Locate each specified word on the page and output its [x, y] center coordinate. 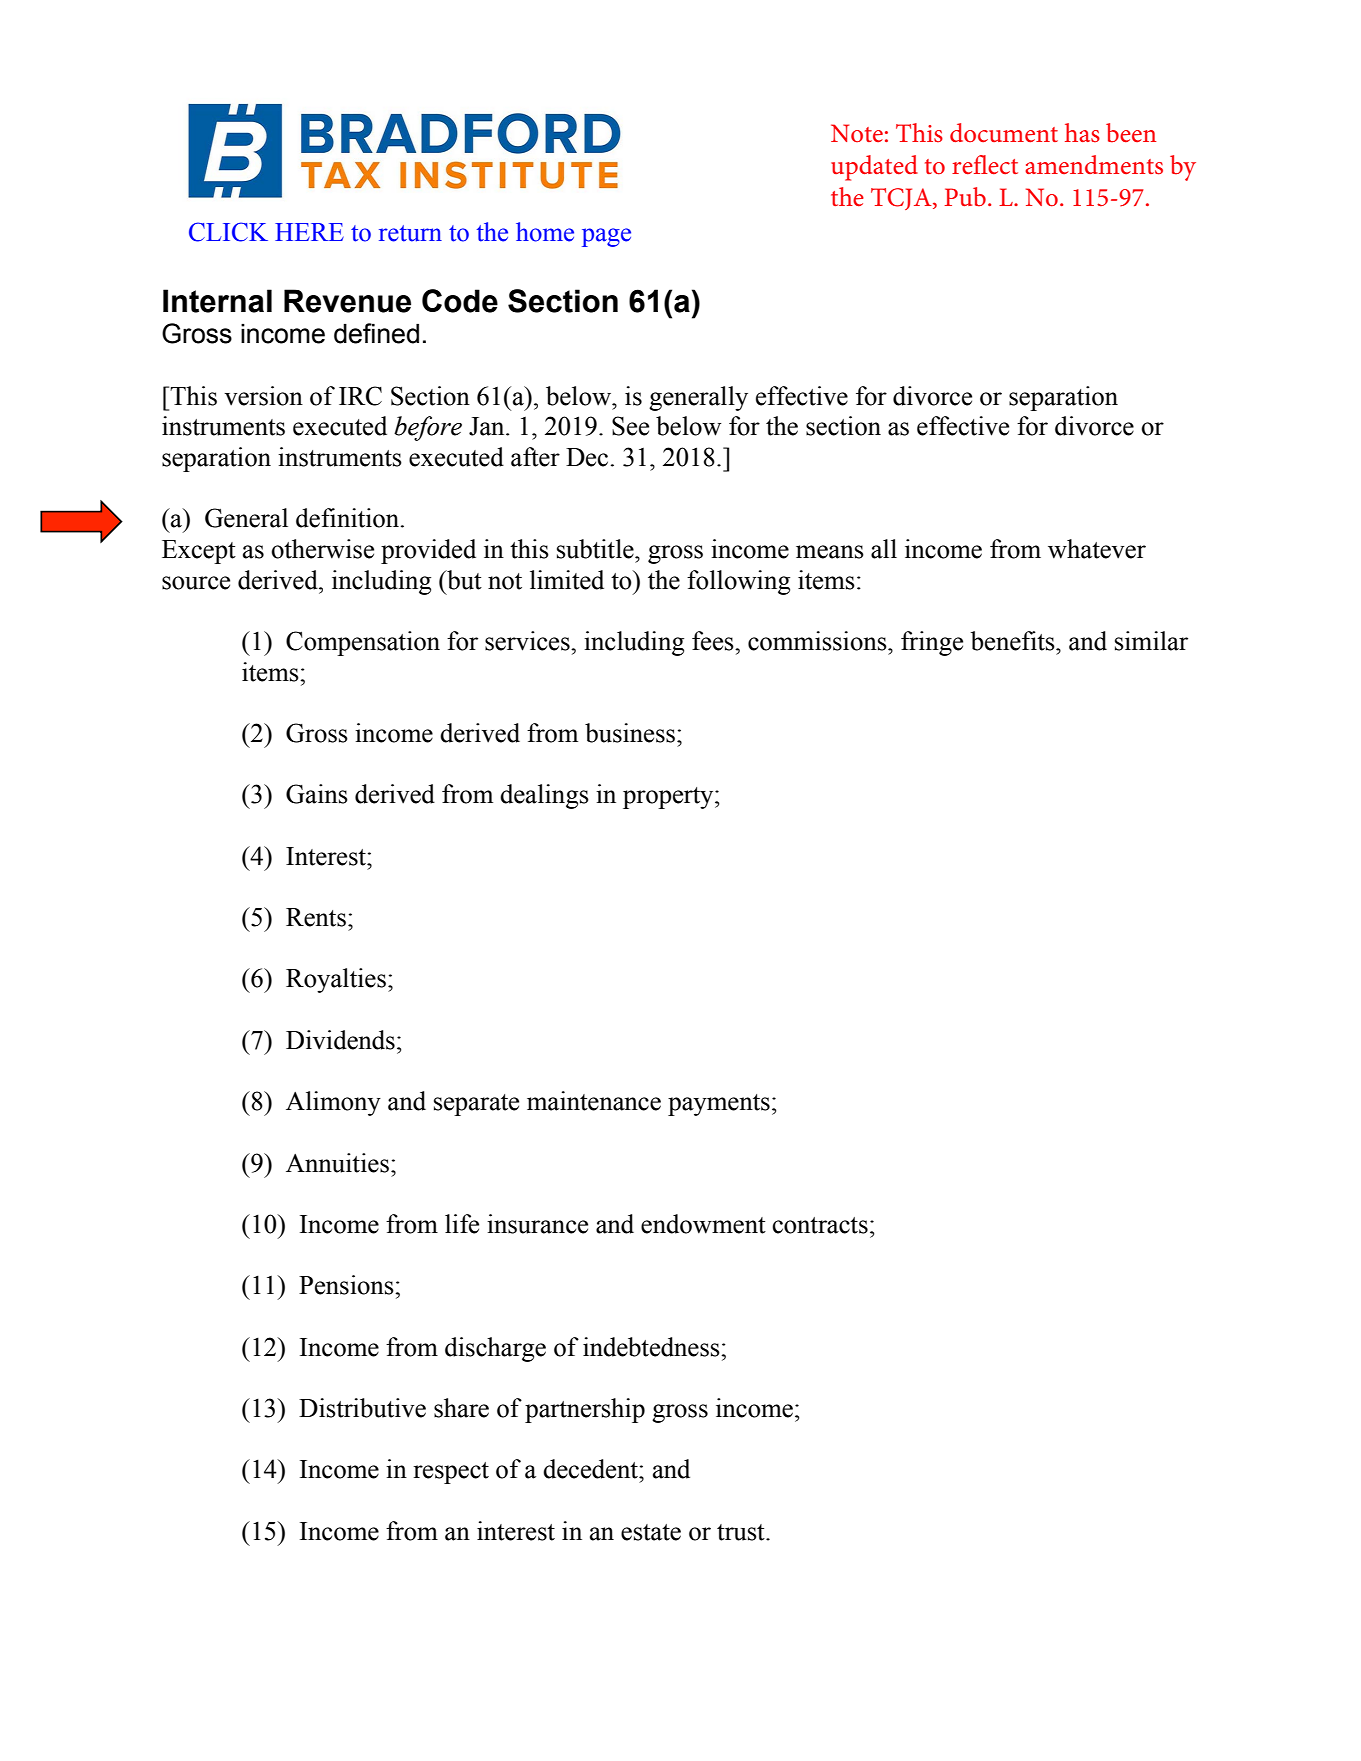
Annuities [337, 1163]
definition [349, 518]
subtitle [596, 549]
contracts [820, 1225]
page [606, 237]
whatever [1097, 549]
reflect [985, 165]
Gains [317, 794]
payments [719, 1105]
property [669, 798]
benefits [1014, 641]
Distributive [362, 1408]
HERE [309, 232]
